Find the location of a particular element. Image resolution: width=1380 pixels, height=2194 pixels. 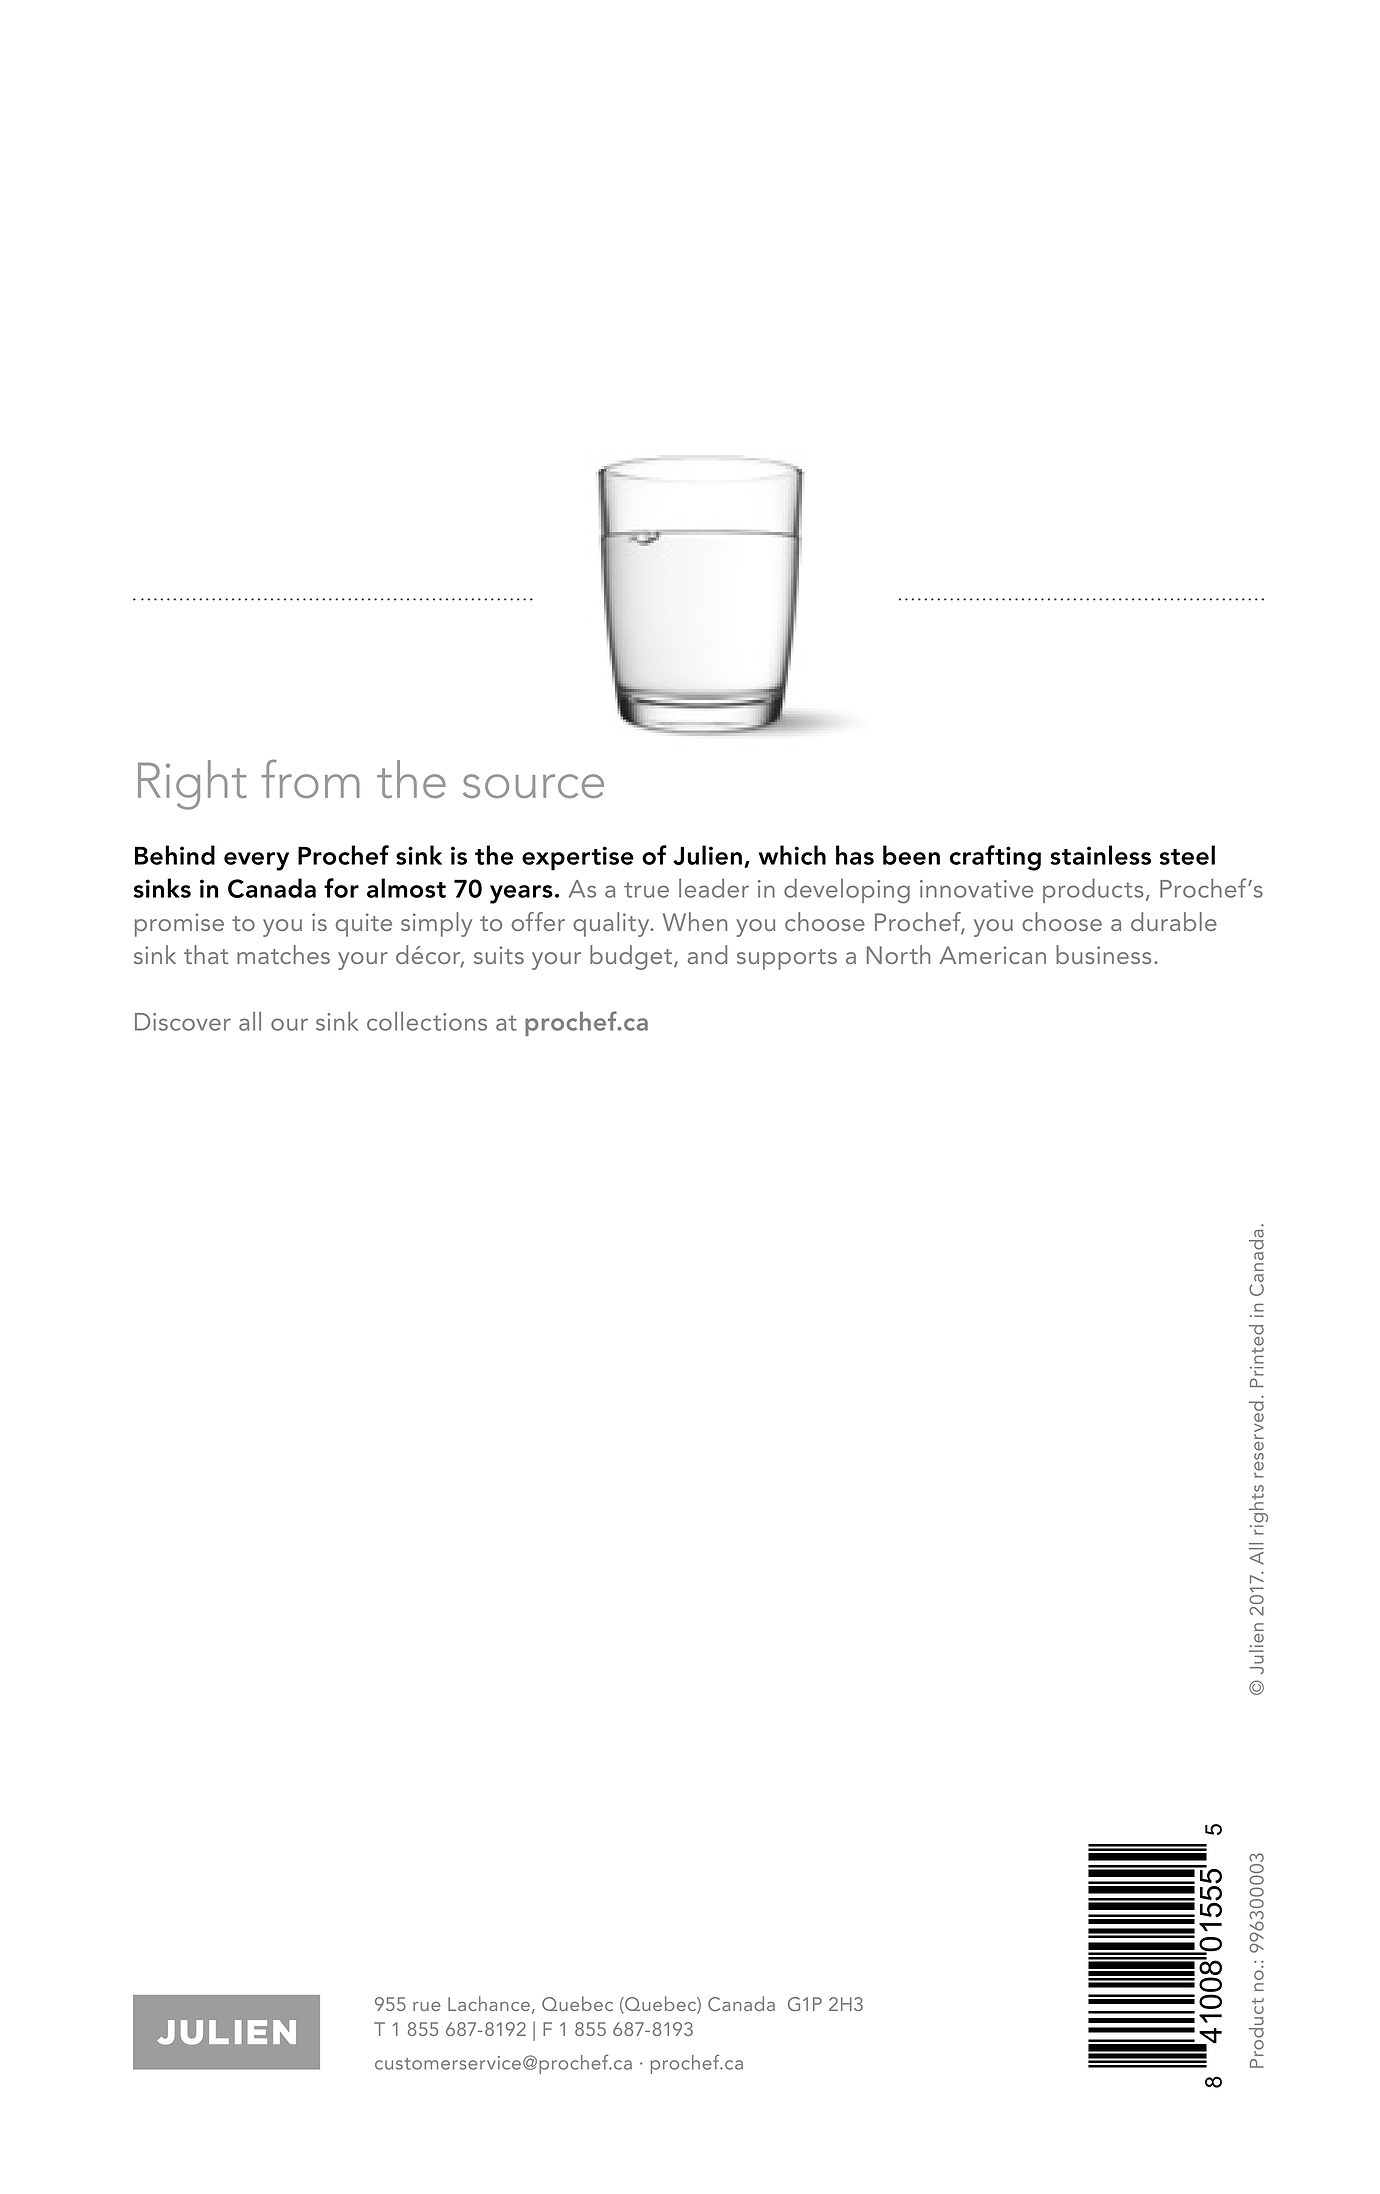

source is located at coordinates (533, 786).
